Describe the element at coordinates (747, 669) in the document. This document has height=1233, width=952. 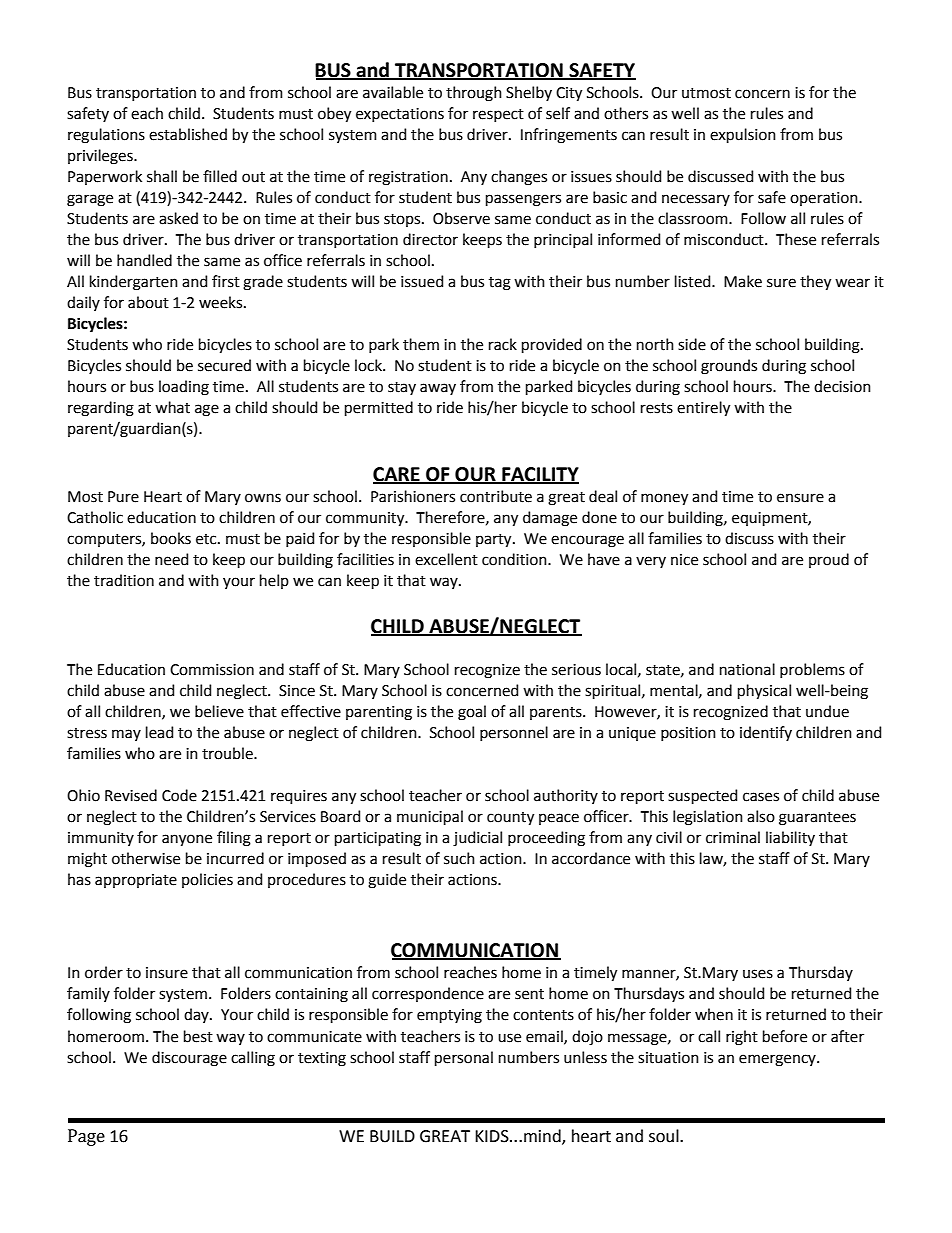
I see `national` at that location.
